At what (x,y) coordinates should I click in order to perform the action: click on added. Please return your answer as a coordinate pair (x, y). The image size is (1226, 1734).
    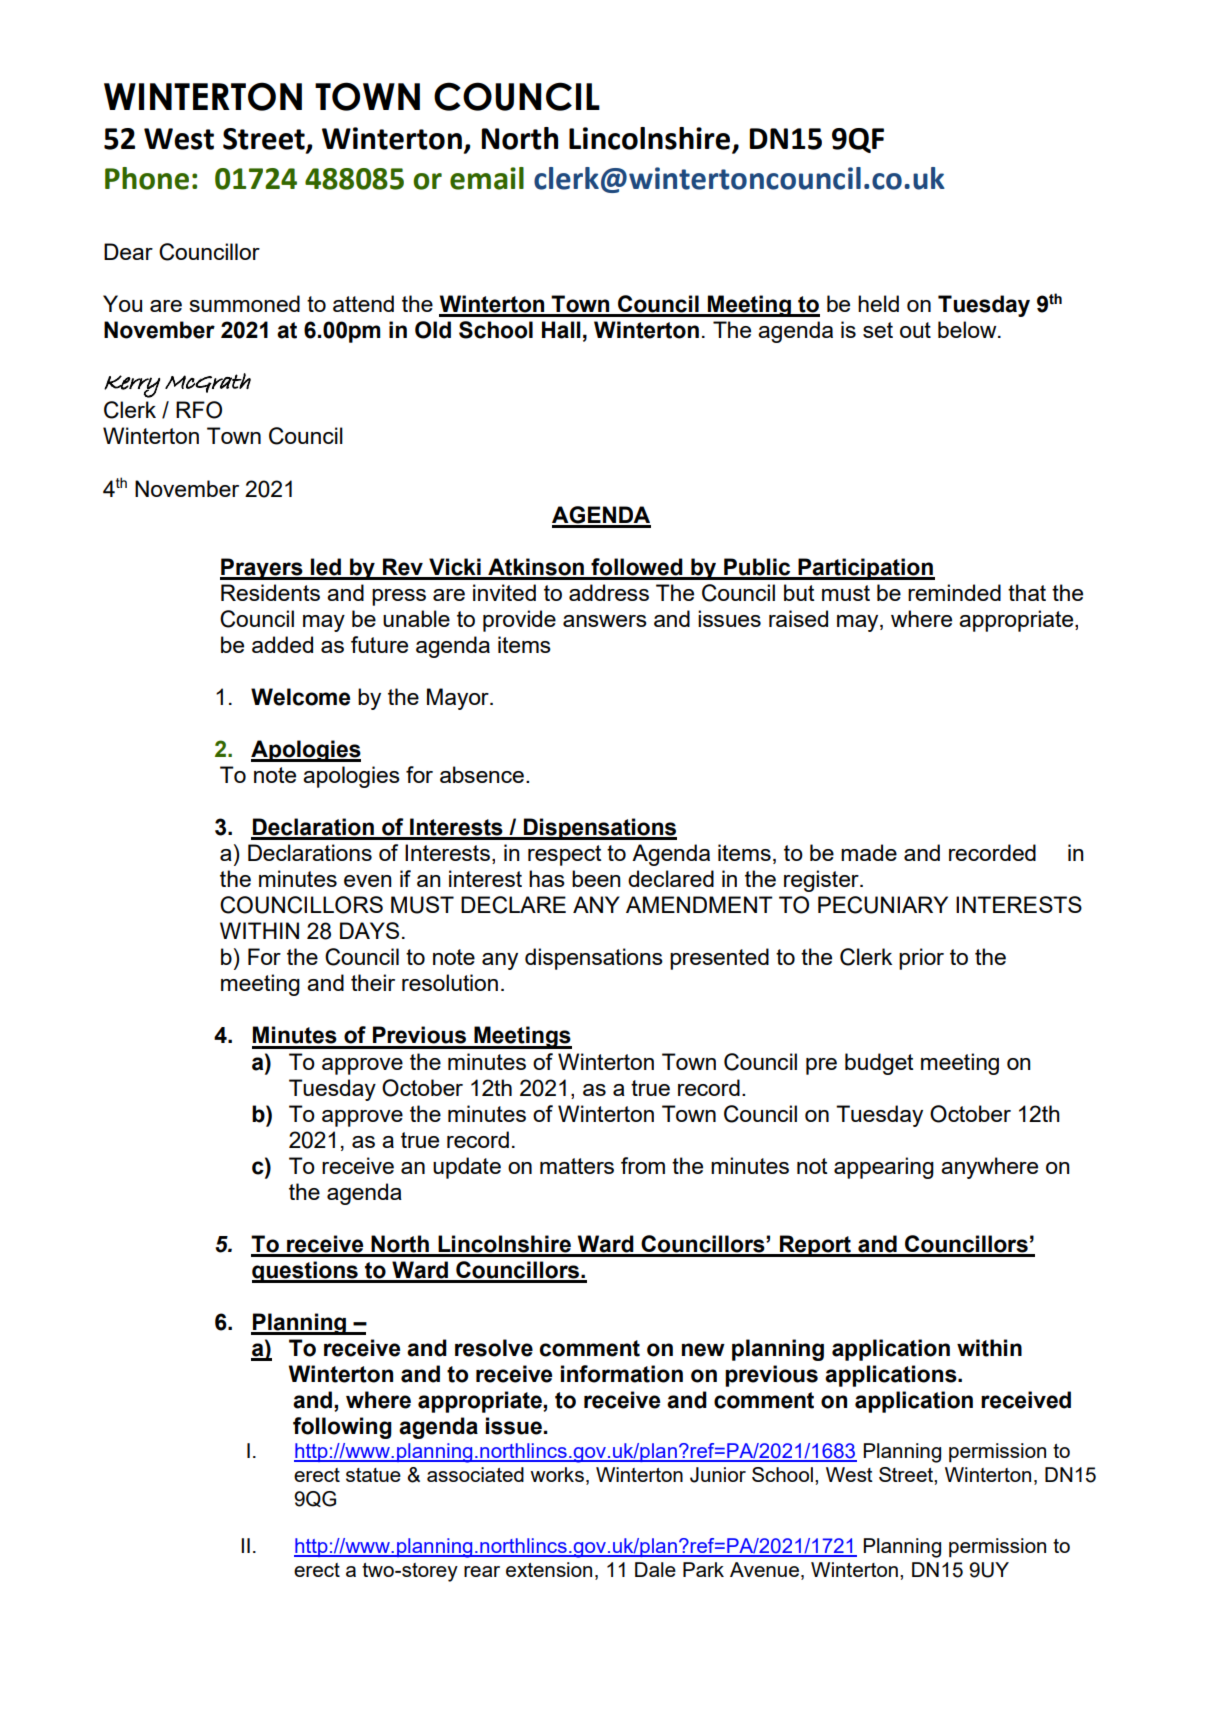
    Looking at the image, I should click on (282, 644).
